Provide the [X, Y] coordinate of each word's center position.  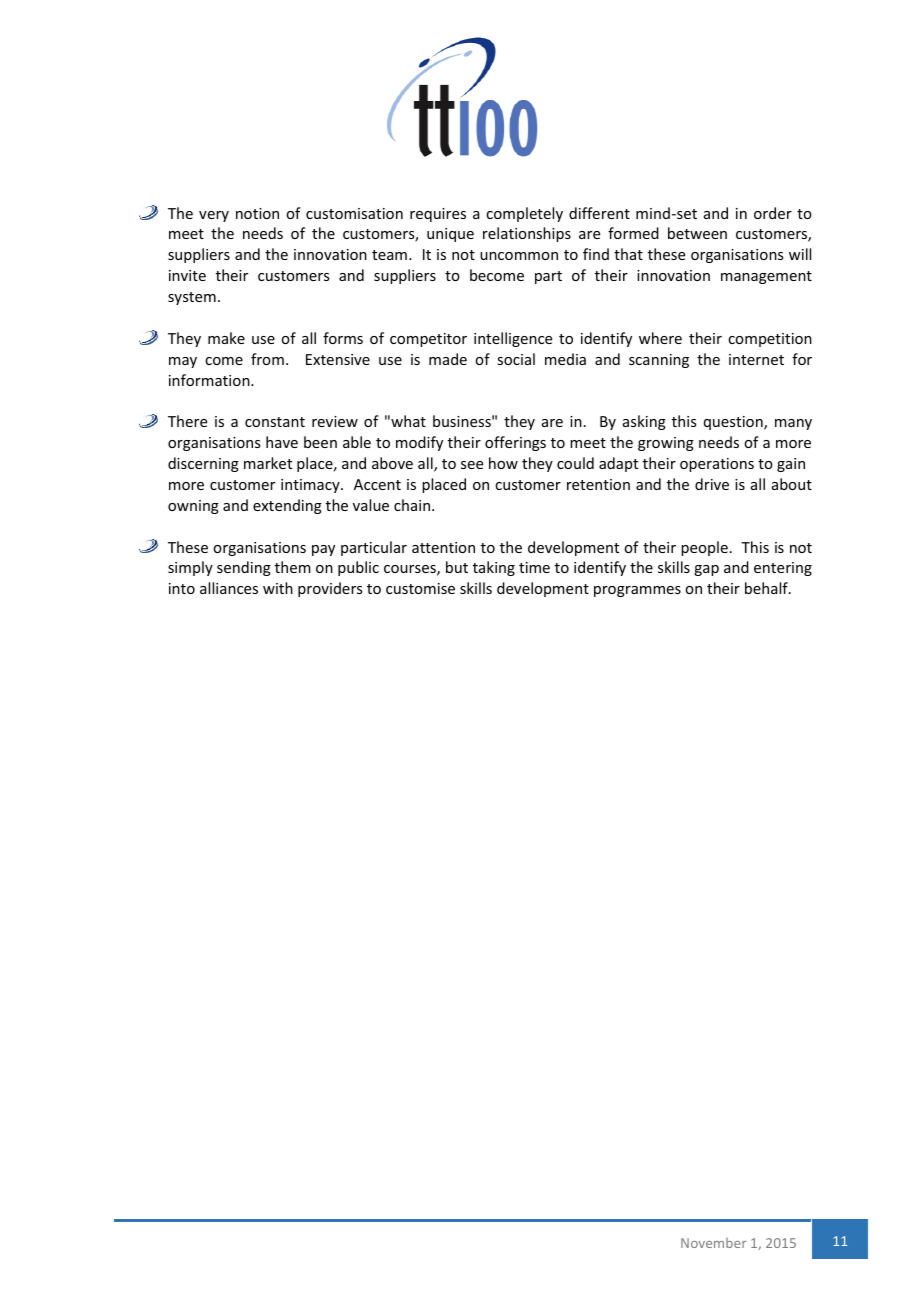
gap [706, 570]
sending [244, 568]
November [713, 1243]
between [697, 233]
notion [257, 213]
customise [420, 588]
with [278, 588]
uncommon [519, 256]
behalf [767, 588]
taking [494, 568]
